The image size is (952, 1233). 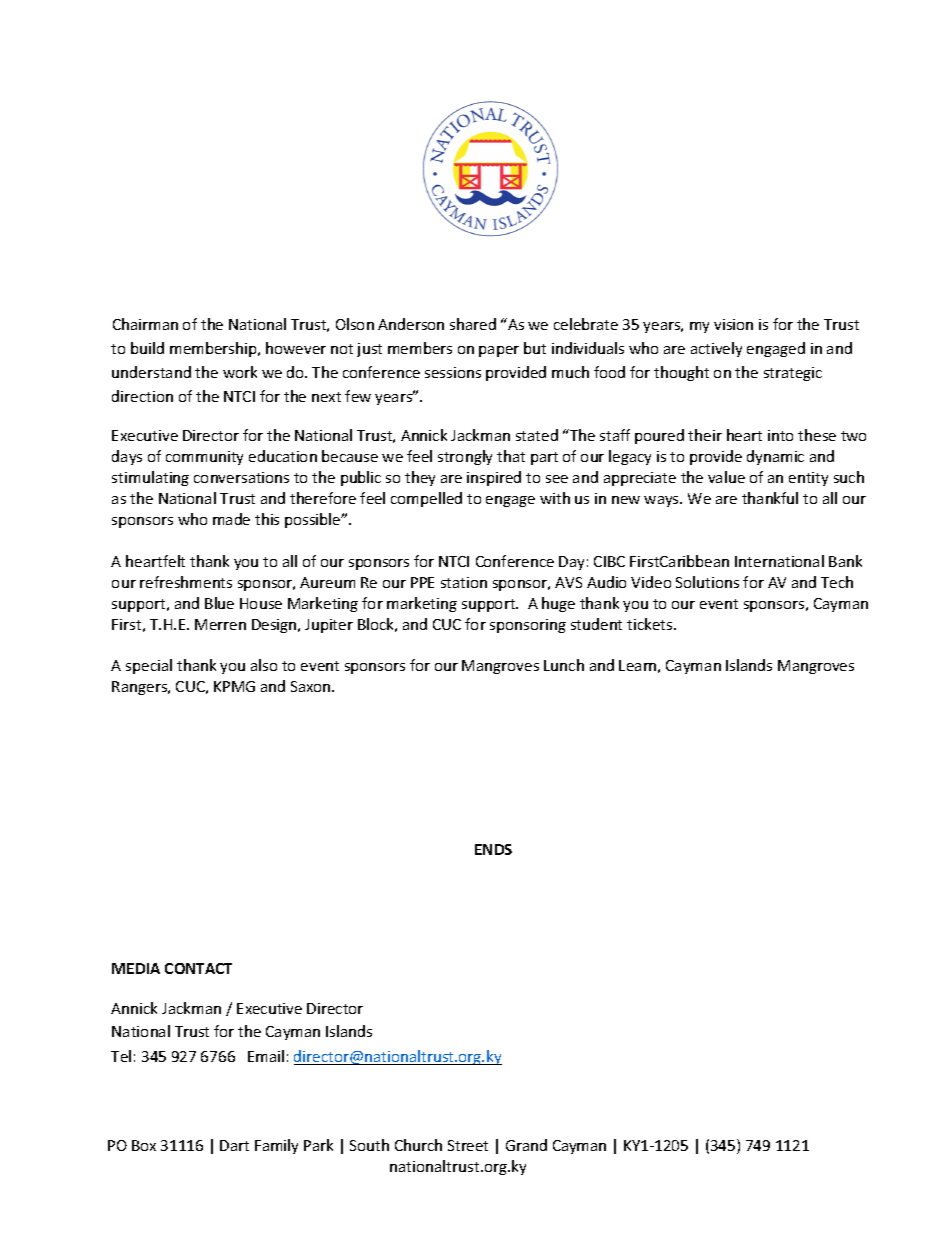 What do you see at coordinates (716, 349) in the screenshot?
I see `actively` at bounding box center [716, 349].
